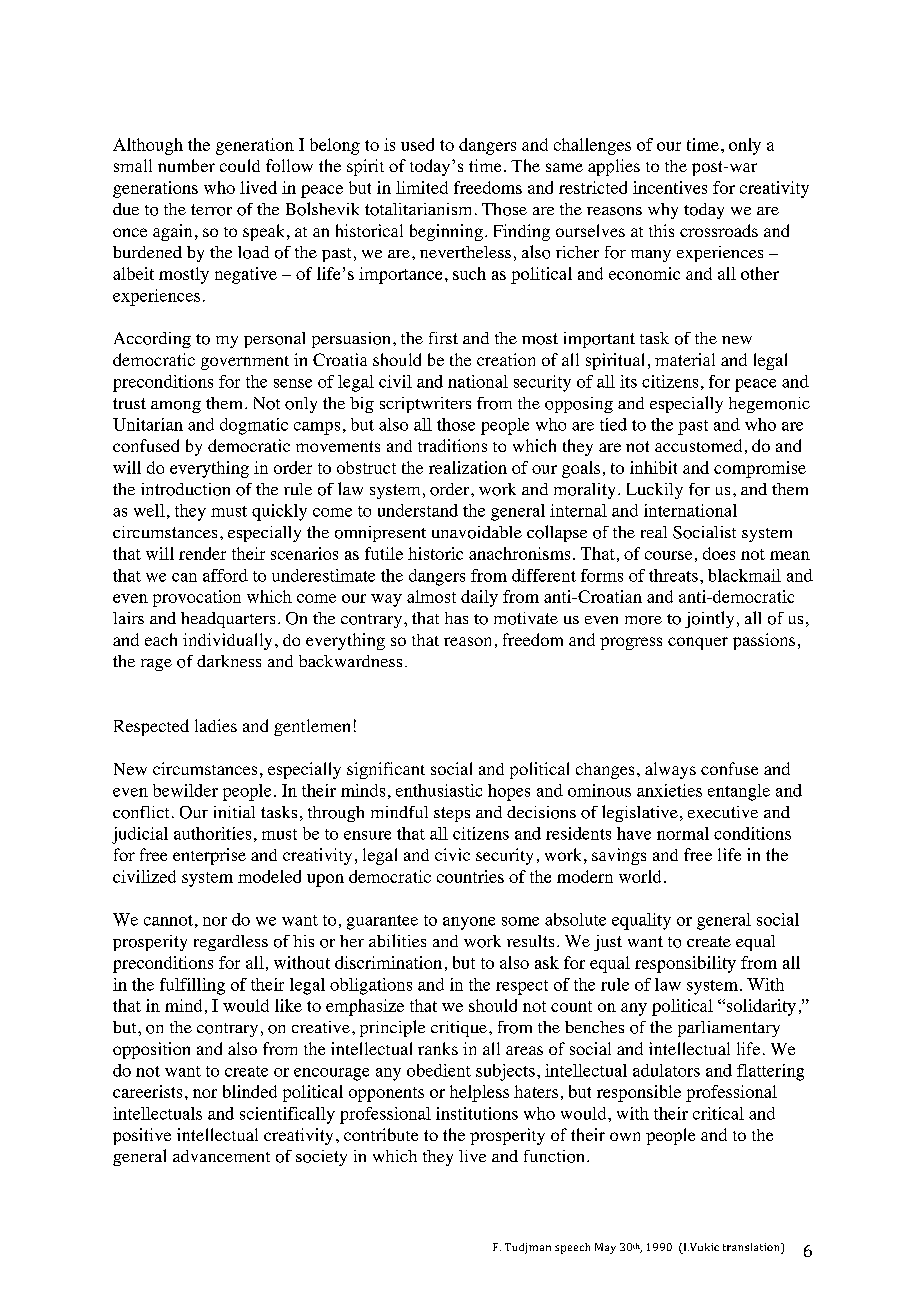  Describe the element at coordinates (479, 598) in the screenshot. I see `daily` at that location.
